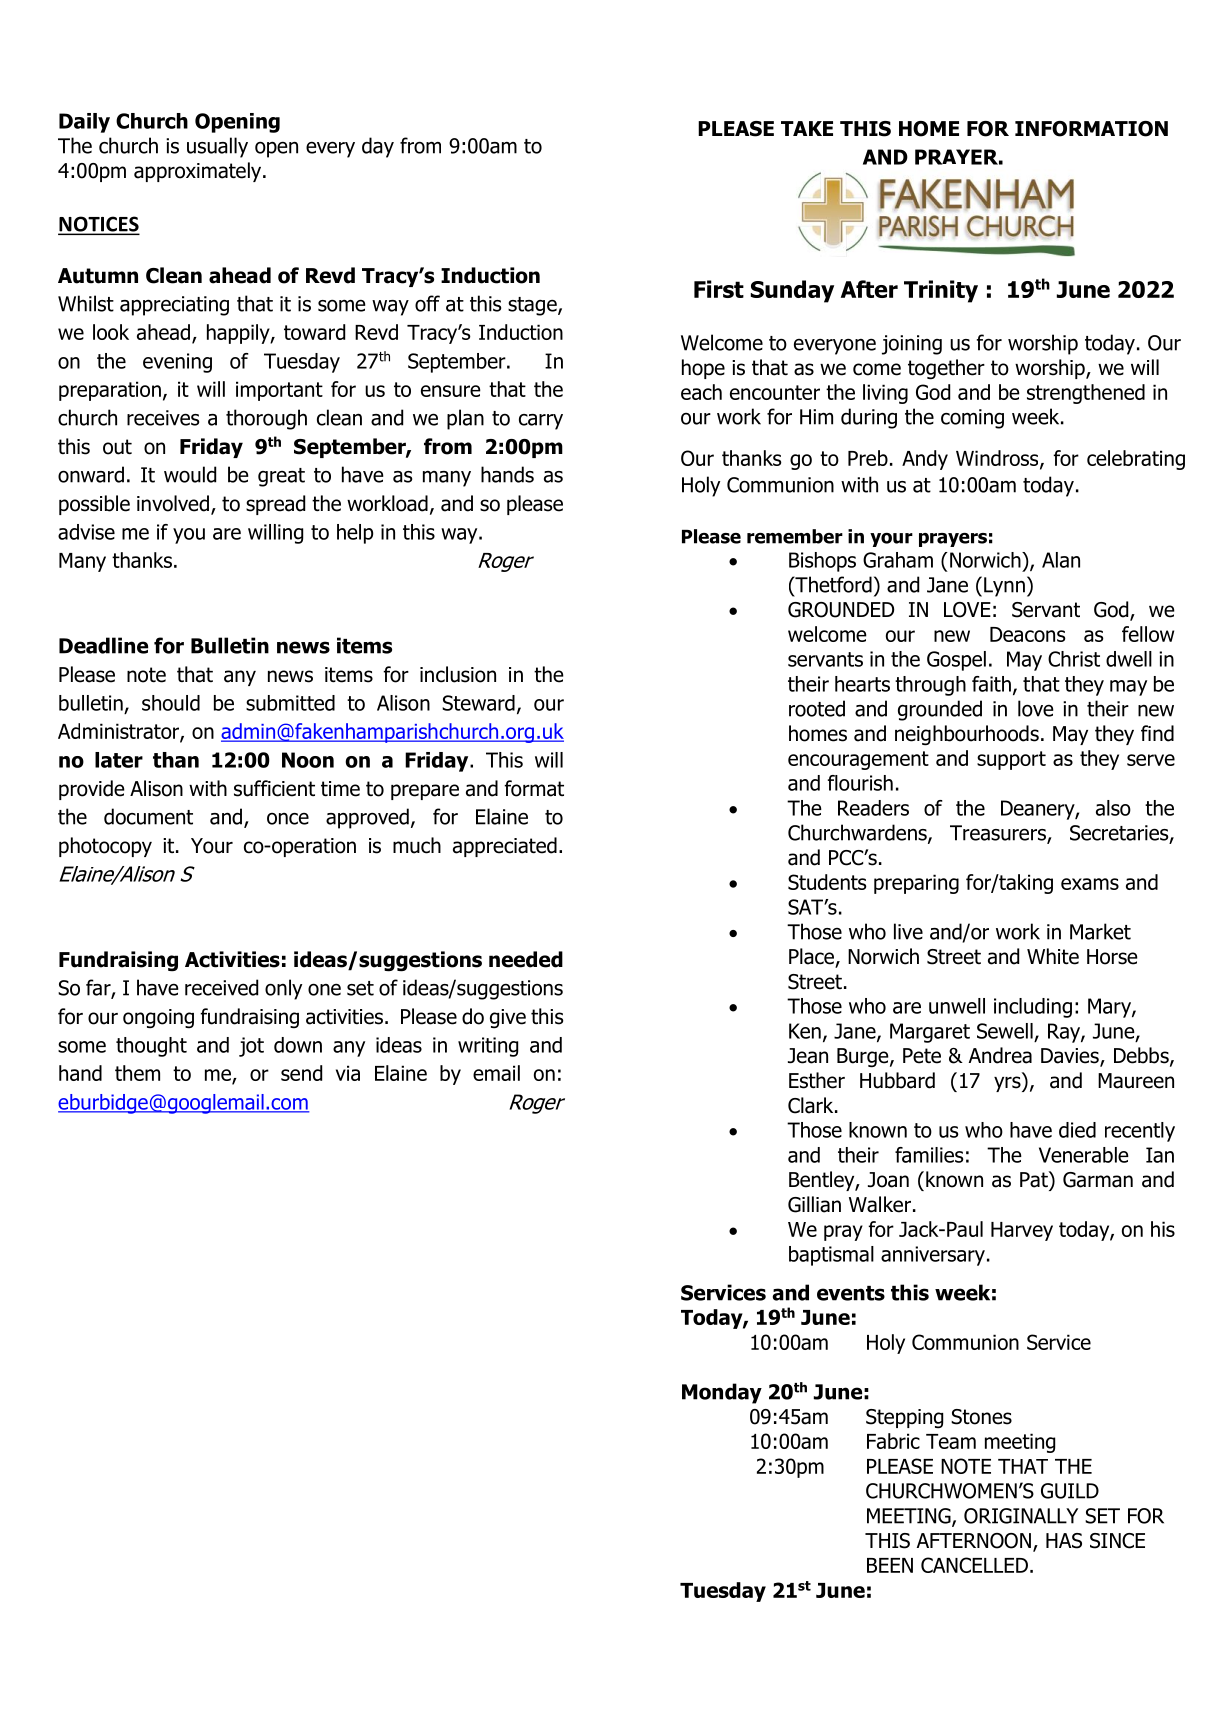 This document has height=1729, width=1221. Describe the element at coordinates (458, 674) in the document. I see `inclusion` at that location.
